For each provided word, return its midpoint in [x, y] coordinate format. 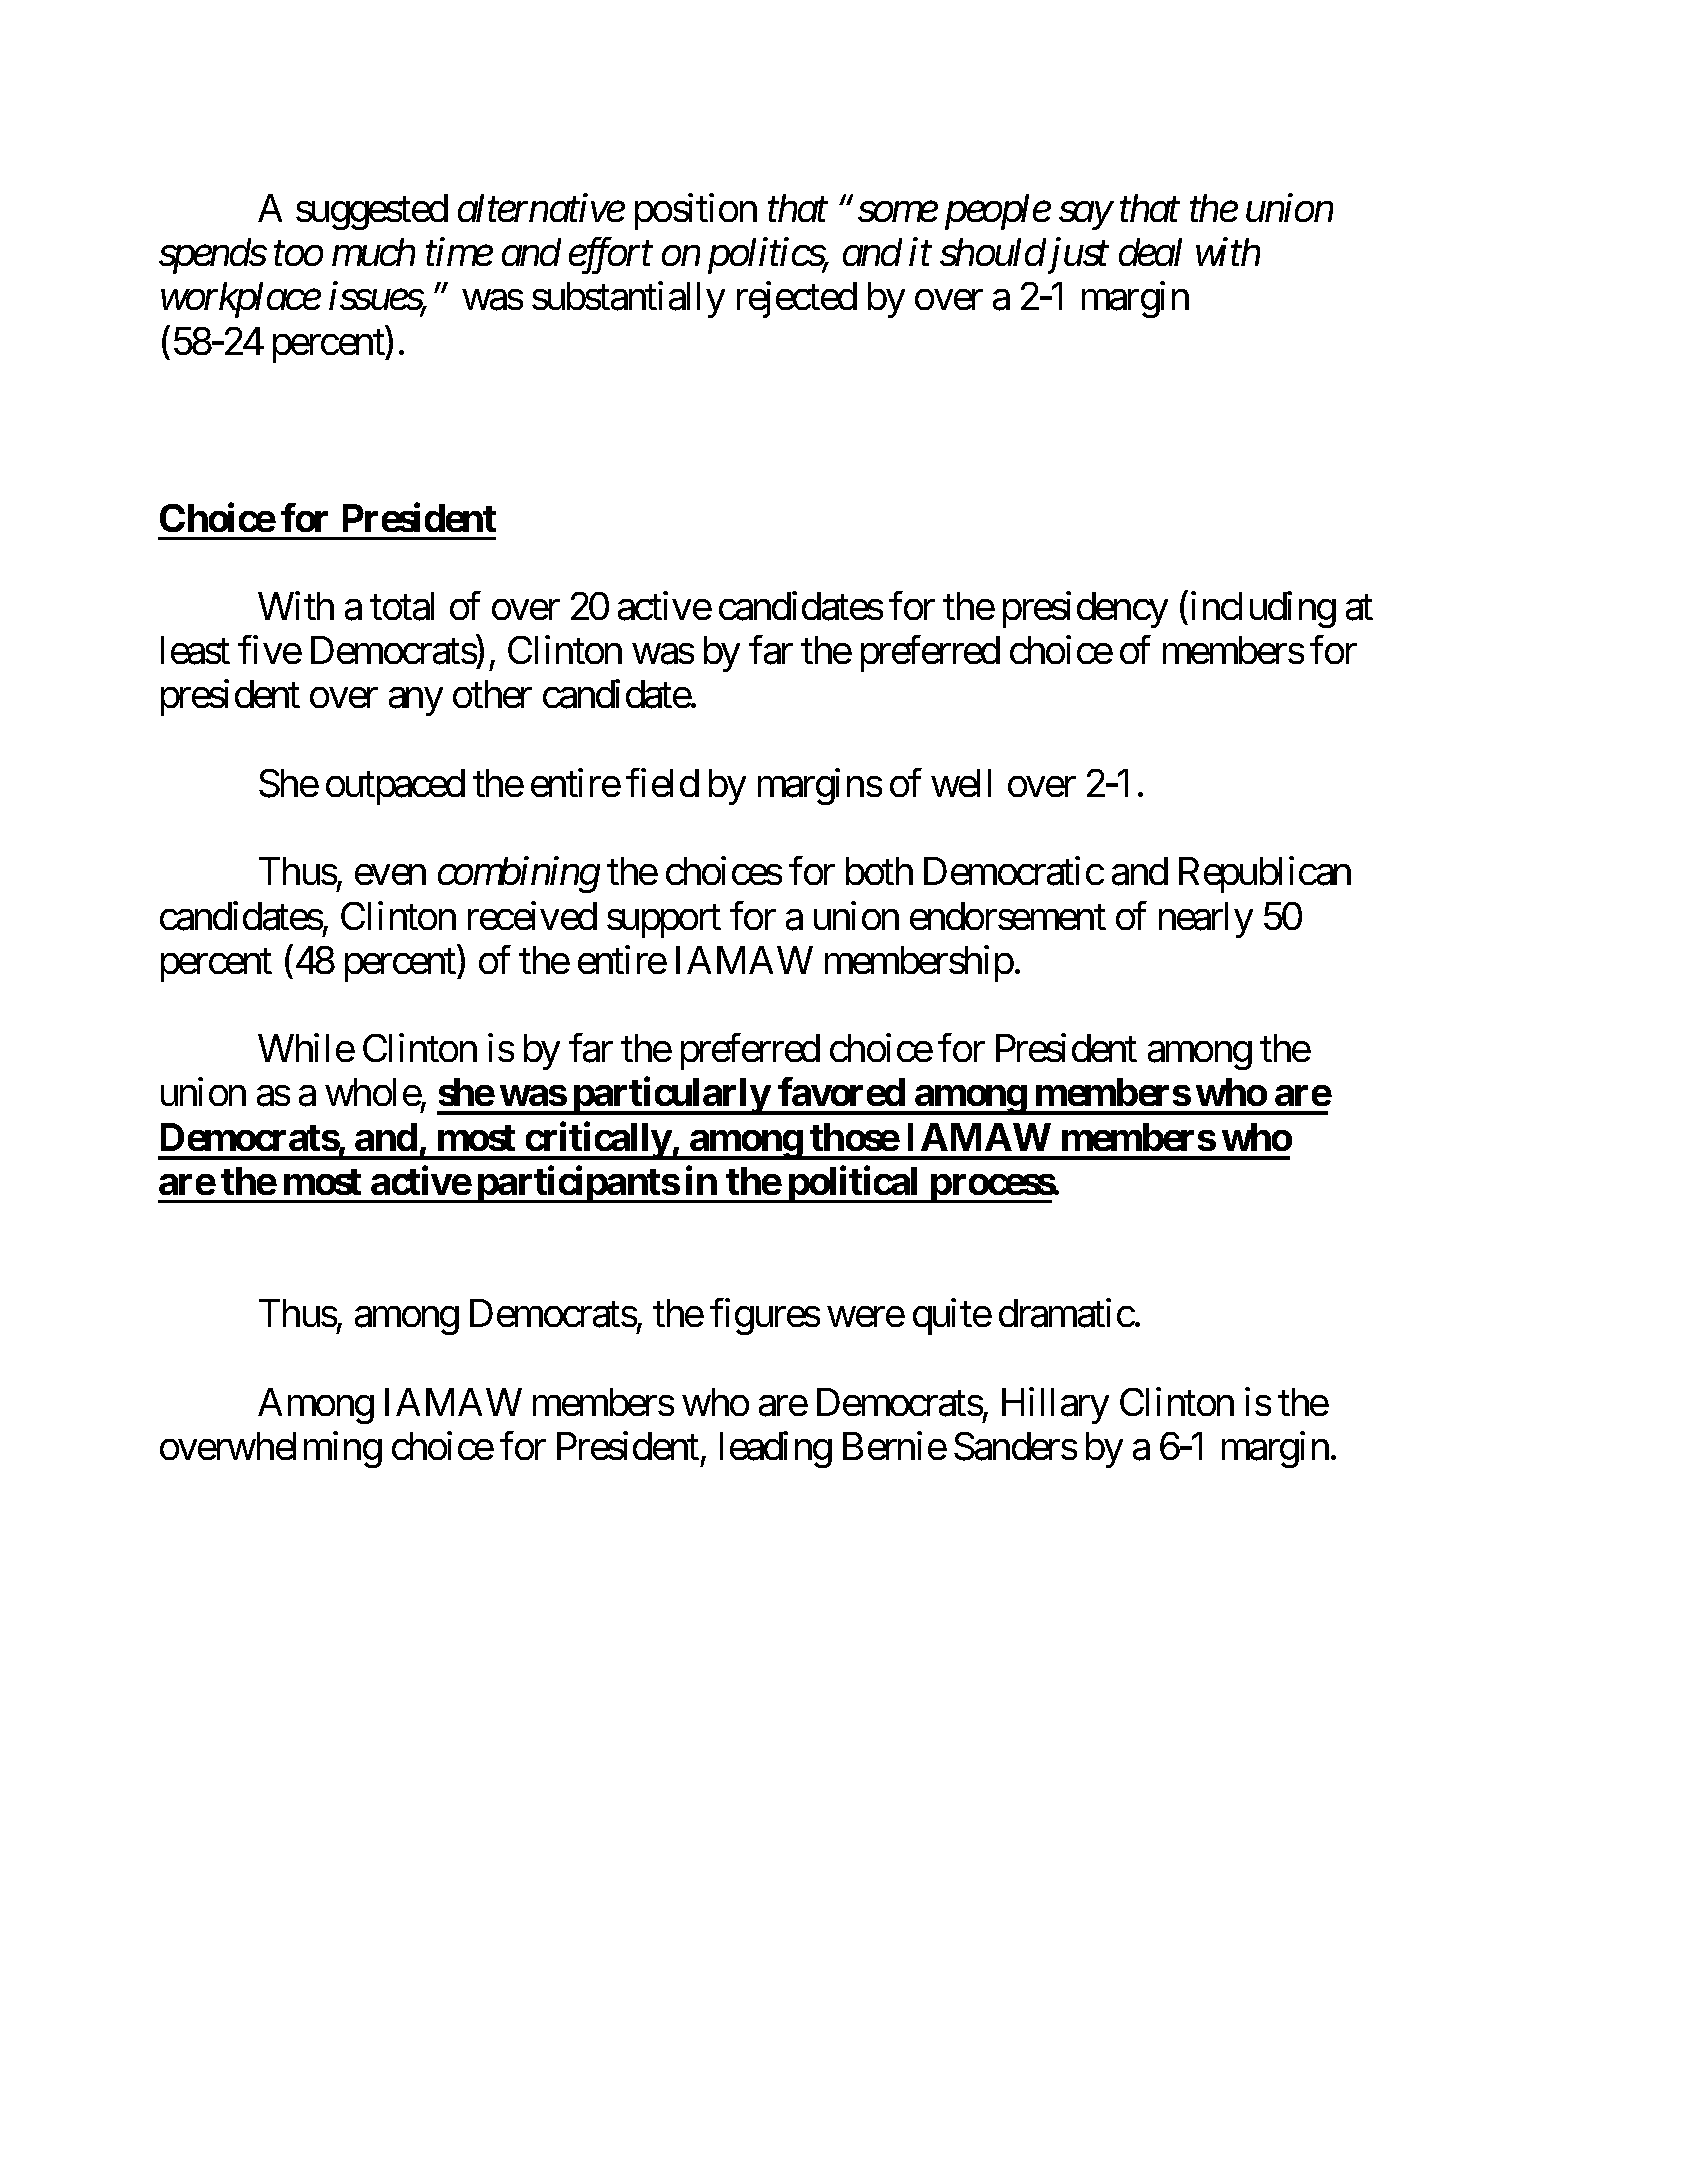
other [492, 694]
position [696, 211]
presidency [1085, 610]
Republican [1265, 875]
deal [1150, 252]
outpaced [395, 787]
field [662, 782]
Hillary [1055, 1406]
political [854, 1184]
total [402, 606]
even [390, 875]
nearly [1206, 920]
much [373, 252]
